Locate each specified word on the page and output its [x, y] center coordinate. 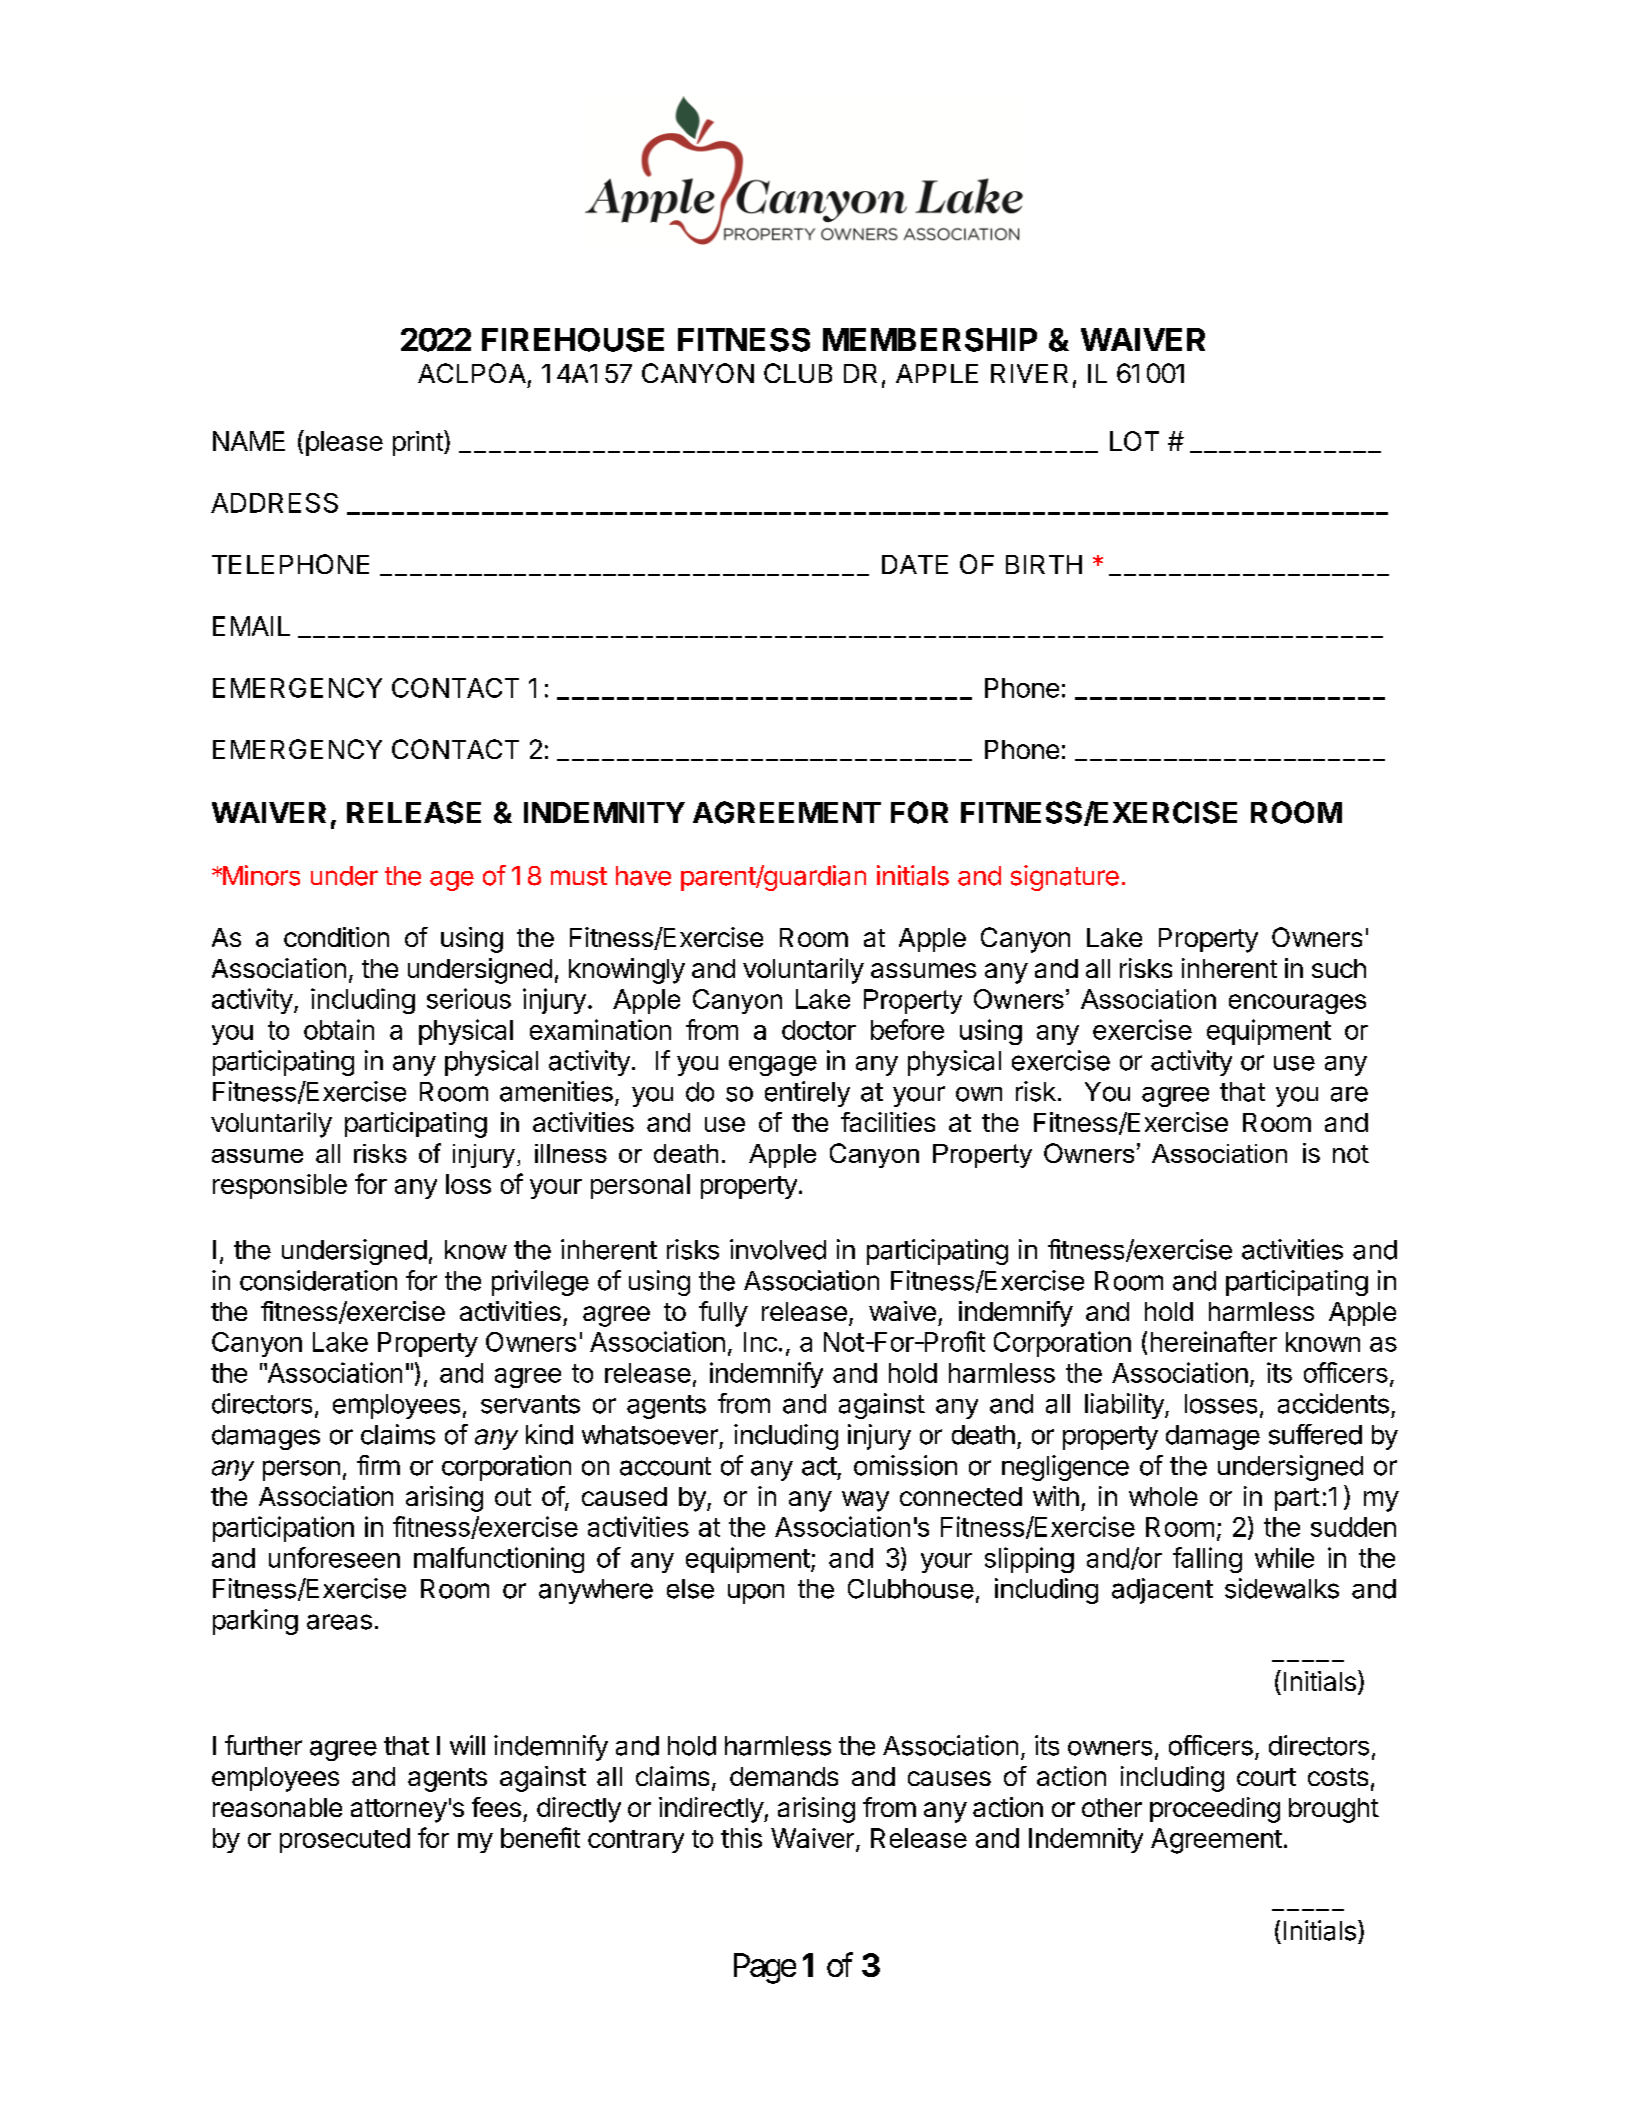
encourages [1297, 1004]
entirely [807, 1094]
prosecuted [345, 1840]
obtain [339, 1029]
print [419, 443]
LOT [1134, 441]
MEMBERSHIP [930, 340]
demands [784, 1776]
